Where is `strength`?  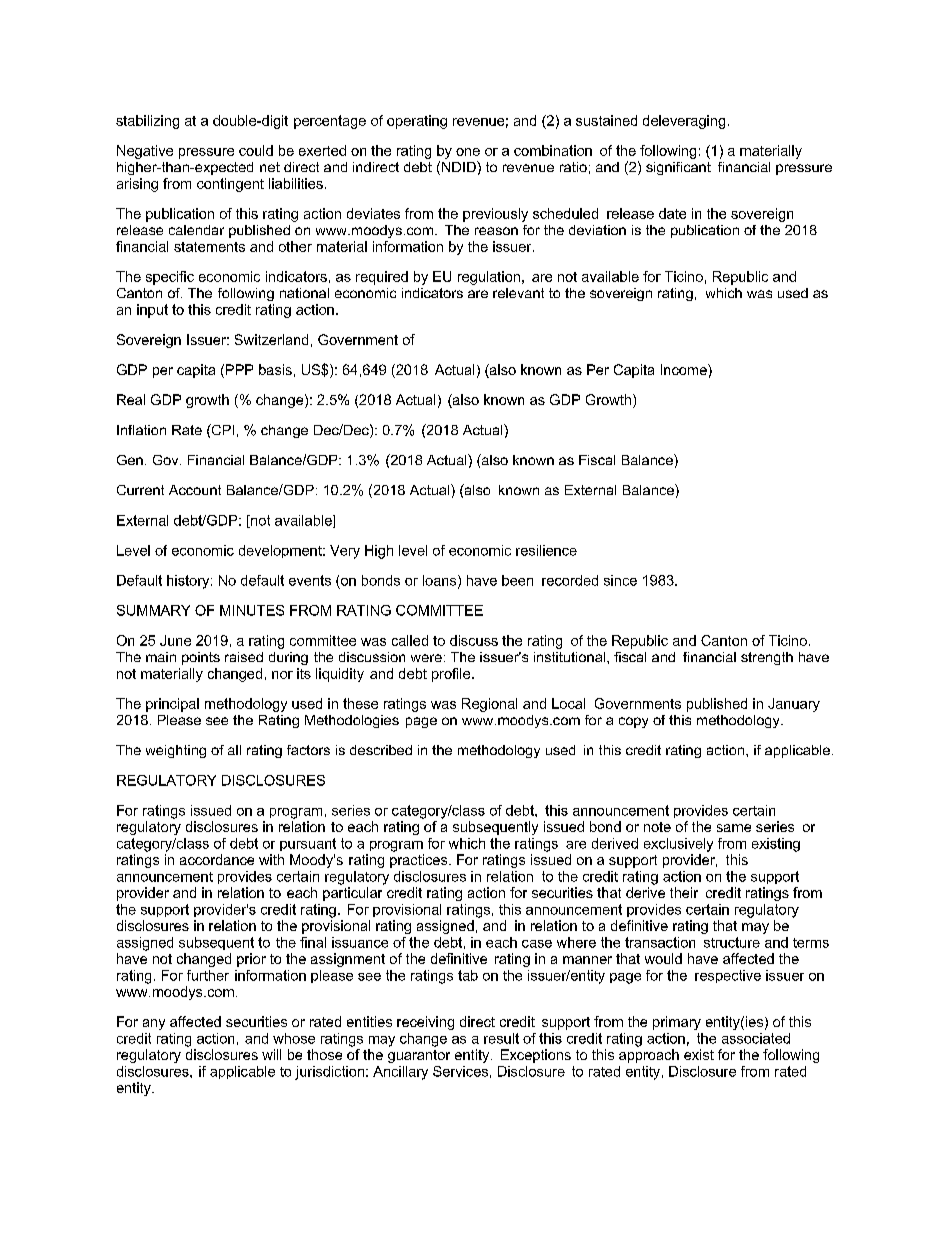 strength is located at coordinates (767, 658).
